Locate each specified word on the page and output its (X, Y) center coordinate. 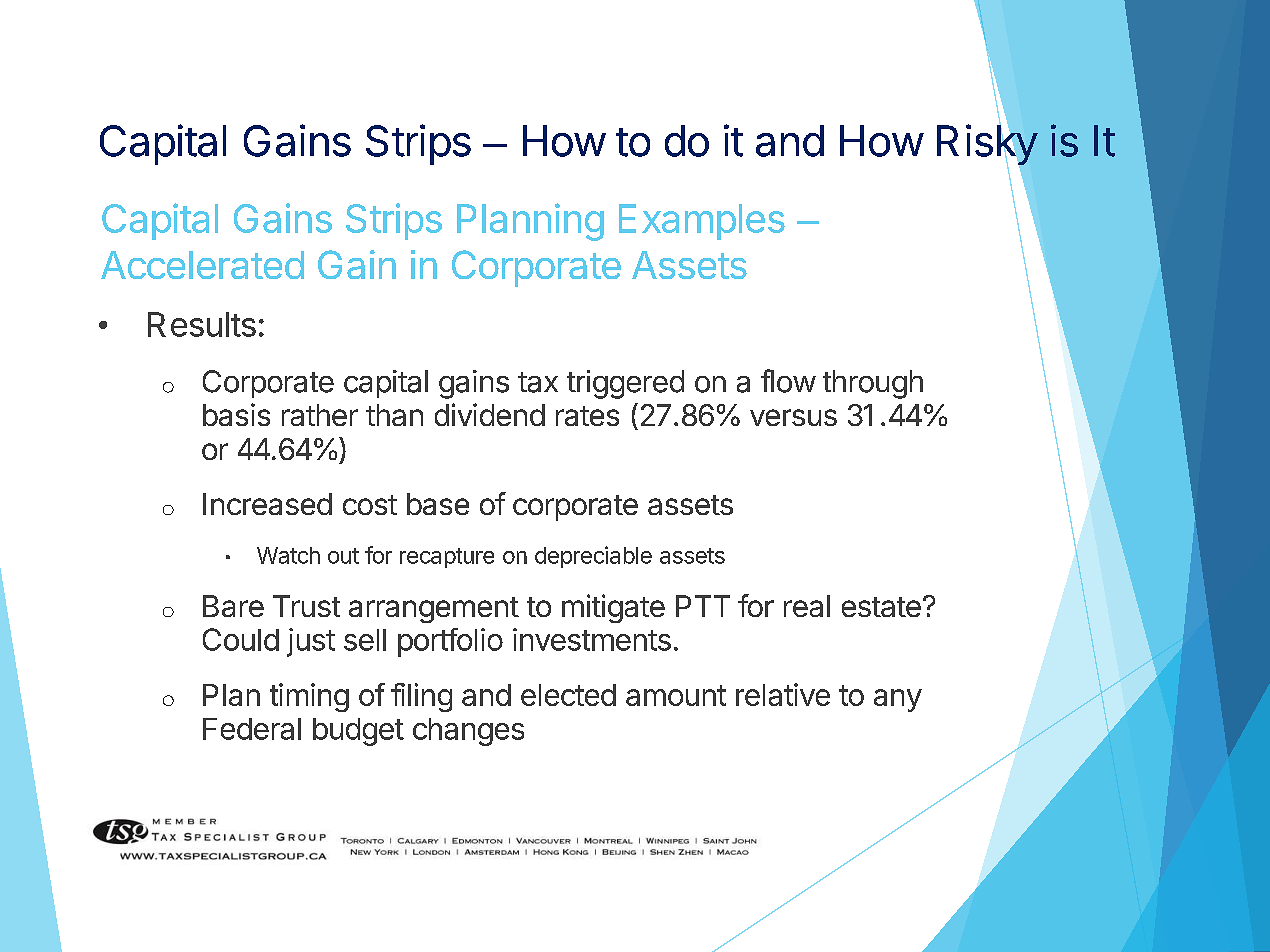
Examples (702, 222)
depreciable (593, 557)
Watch (288, 555)
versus (793, 417)
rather (320, 415)
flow (788, 381)
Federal (252, 729)
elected (568, 695)
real (807, 606)
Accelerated (202, 265)
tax (538, 382)
